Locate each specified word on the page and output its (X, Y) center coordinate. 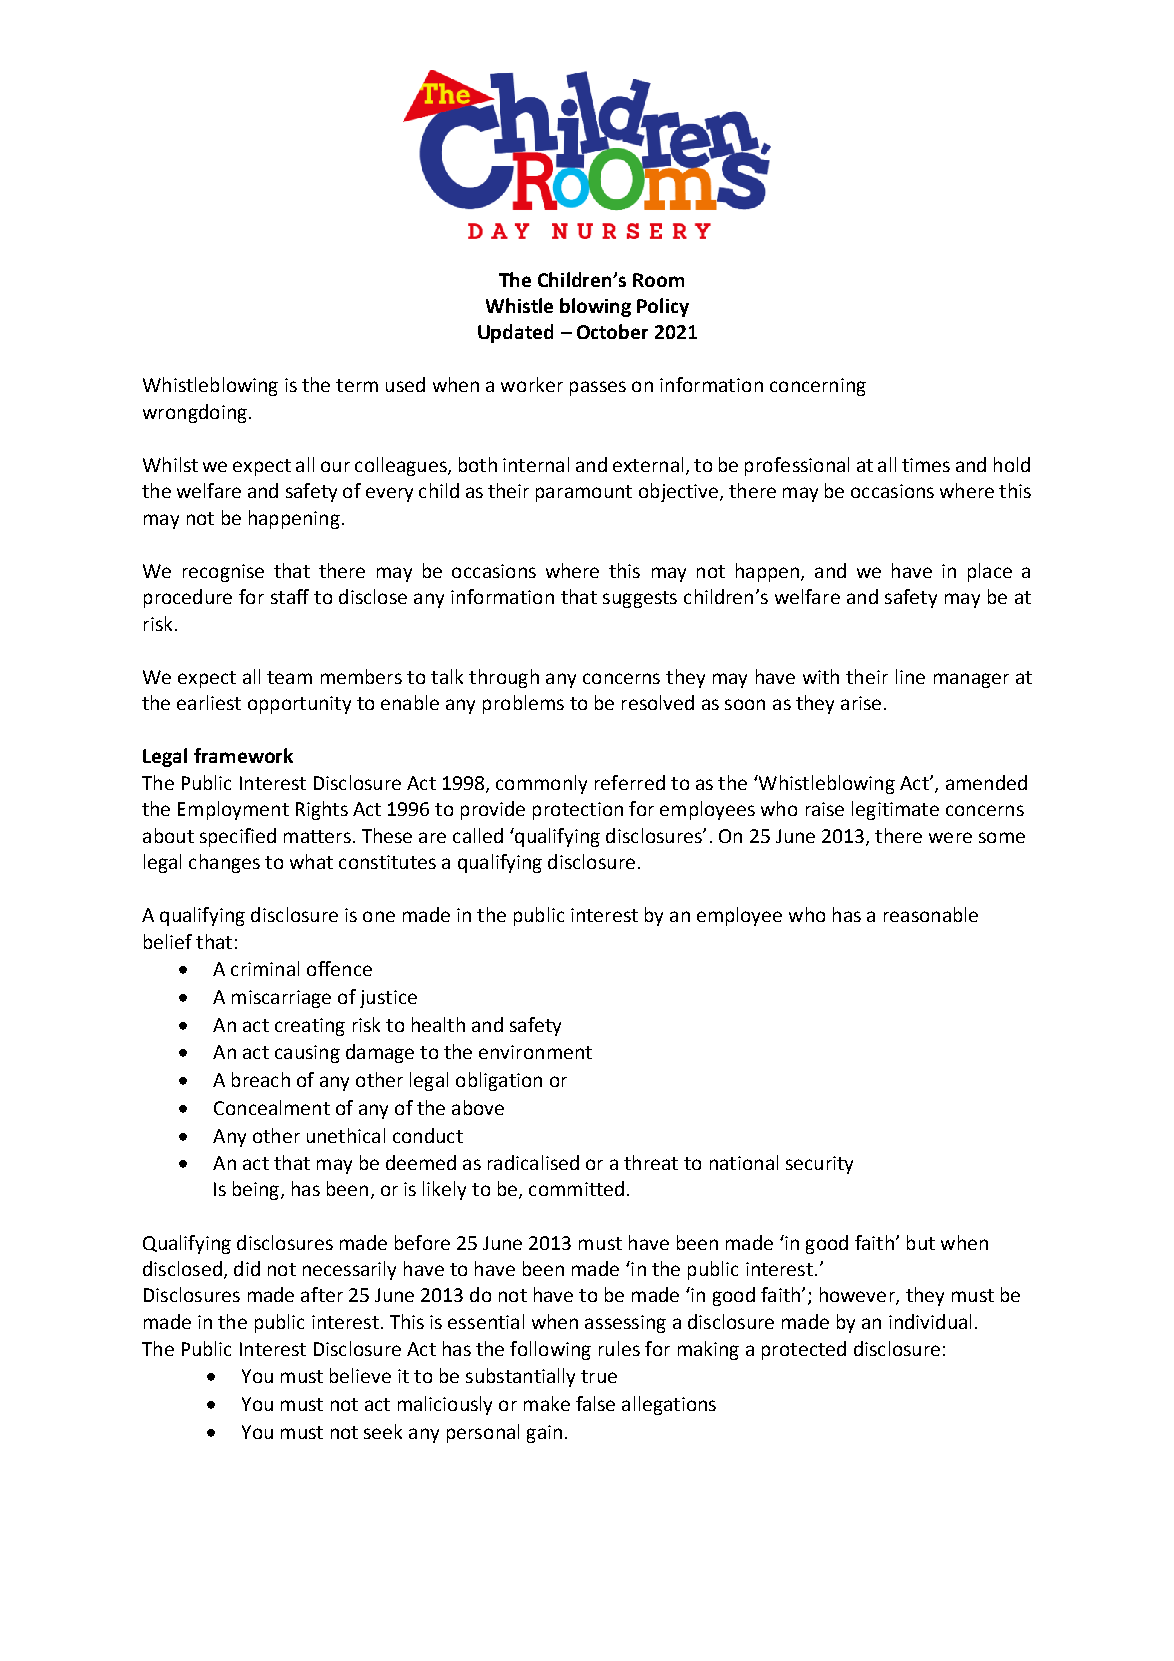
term (357, 385)
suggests (640, 599)
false (595, 1403)
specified (238, 837)
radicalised (533, 1162)
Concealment (272, 1107)
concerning (818, 387)
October (612, 331)
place (990, 572)
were (950, 837)
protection (578, 811)
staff (290, 596)
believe (360, 1375)
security (819, 1165)
